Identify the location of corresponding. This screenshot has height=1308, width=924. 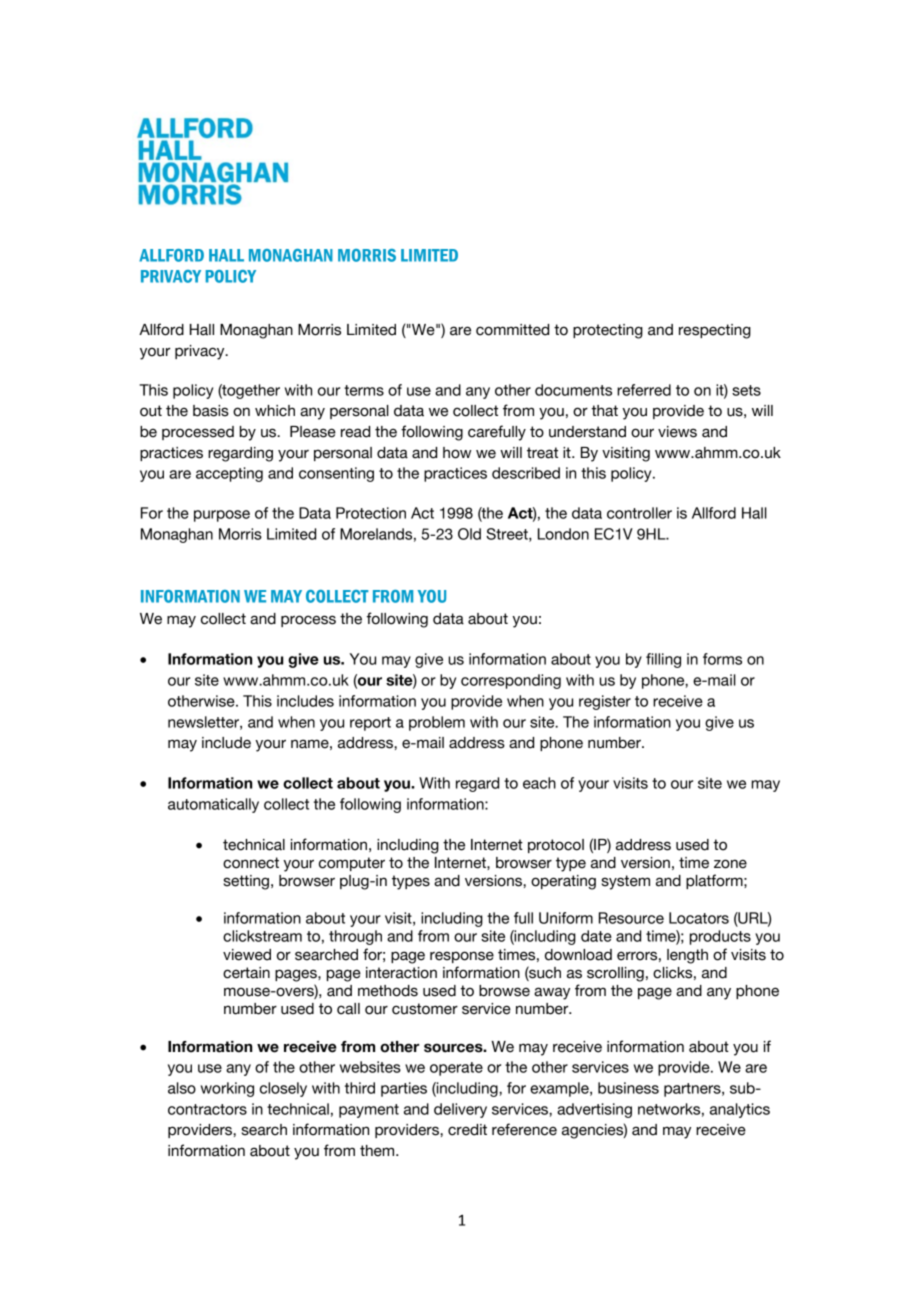
(511, 681).
